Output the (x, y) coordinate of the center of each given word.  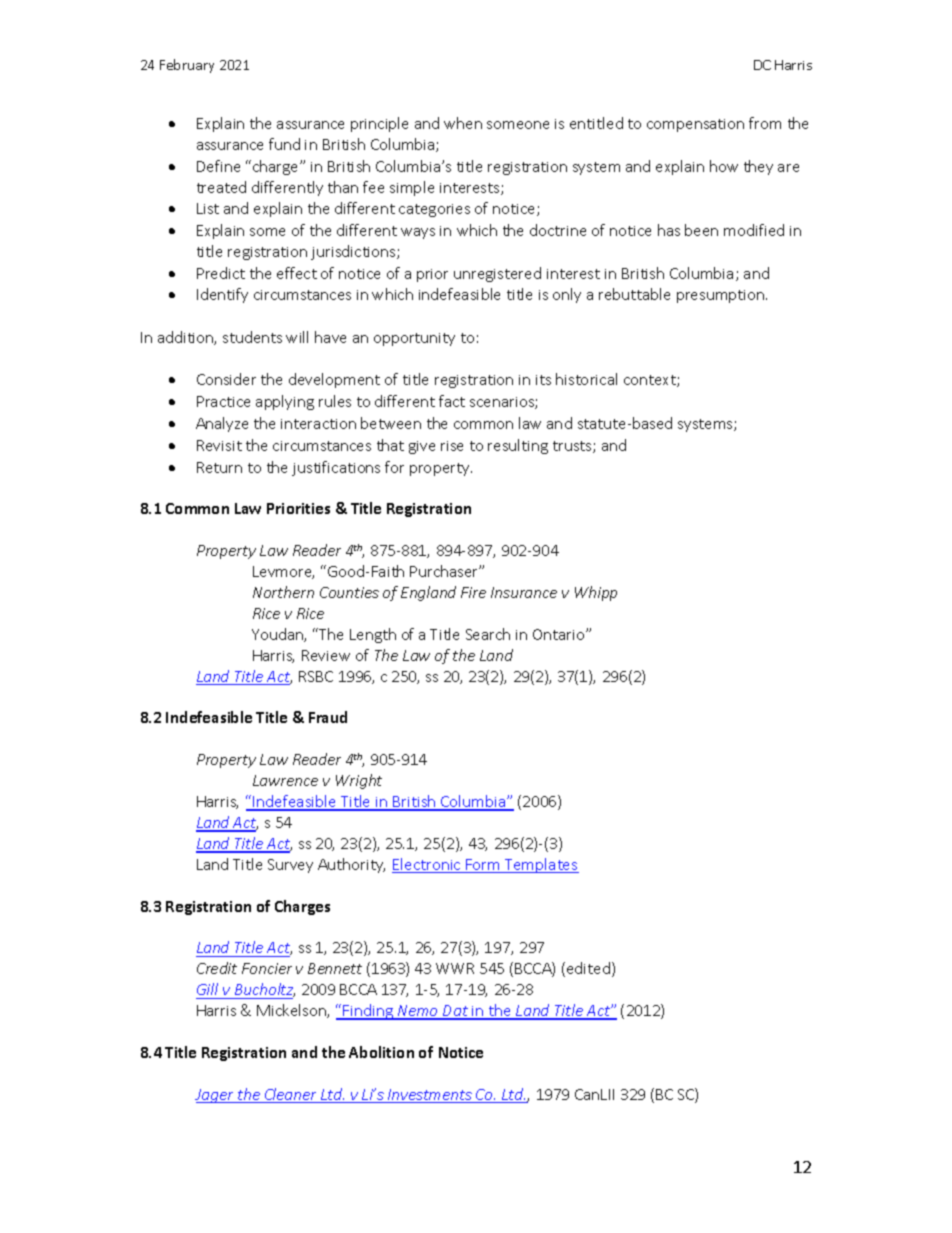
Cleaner (291, 1095)
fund (284, 144)
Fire (473, 592)
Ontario (560, 634)
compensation (695, 125)
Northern (283, 592)
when (463, 123)
